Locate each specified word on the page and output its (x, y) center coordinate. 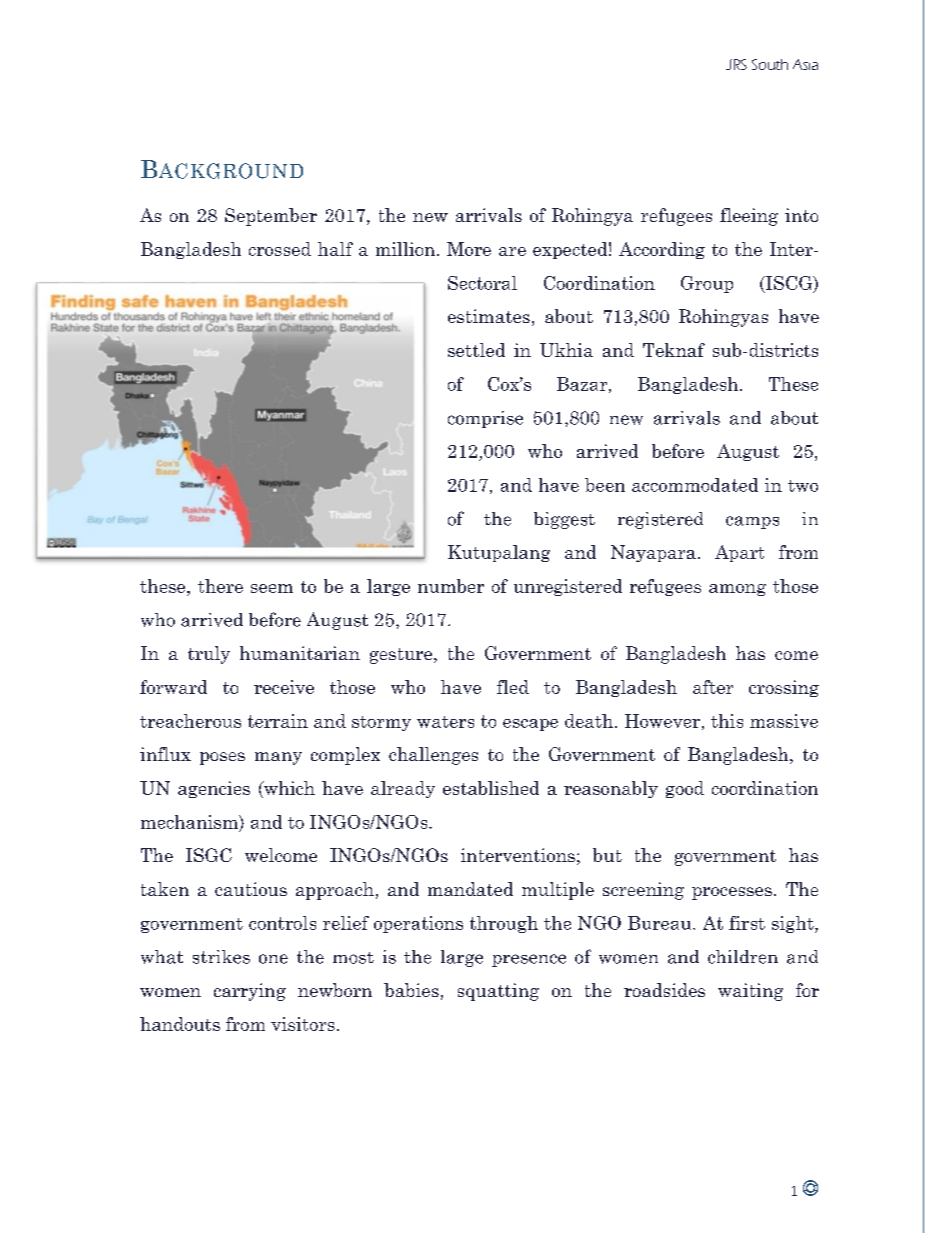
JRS (736, 64)
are (512, 251)
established (491, 788)
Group (707, 284)
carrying (250, 992)
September (271, 217)
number (451, 586)
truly (209, 655)
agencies (214, 789)
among (737, 590)
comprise (485, 419)
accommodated (695, 485)
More (469, 249)
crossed (280, 249)
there (220, 586)
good (685, 789)
